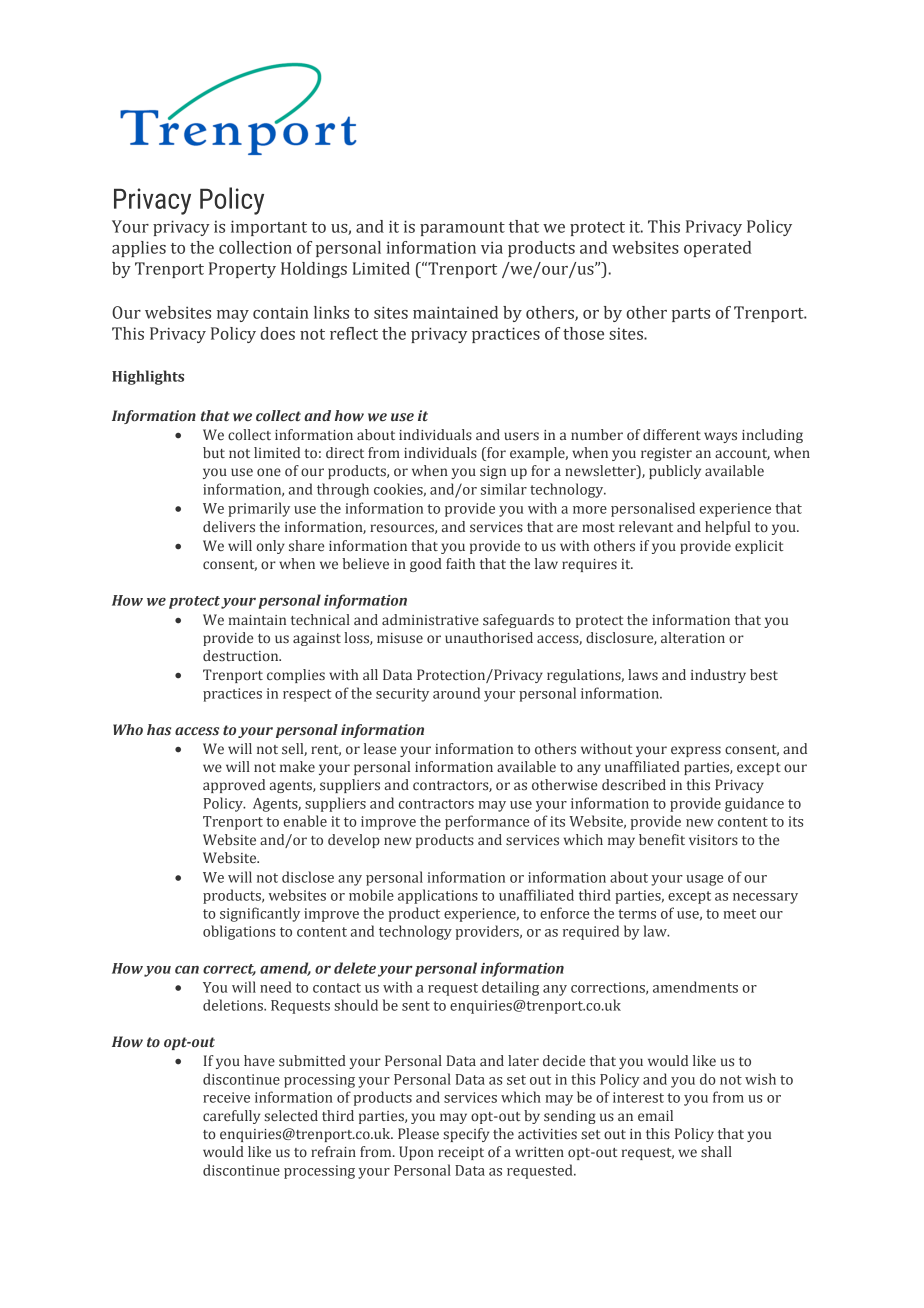 Image resolution: width=924 pixels, height=1308 pixels. I want to click on shall, so click(716, 1151).
